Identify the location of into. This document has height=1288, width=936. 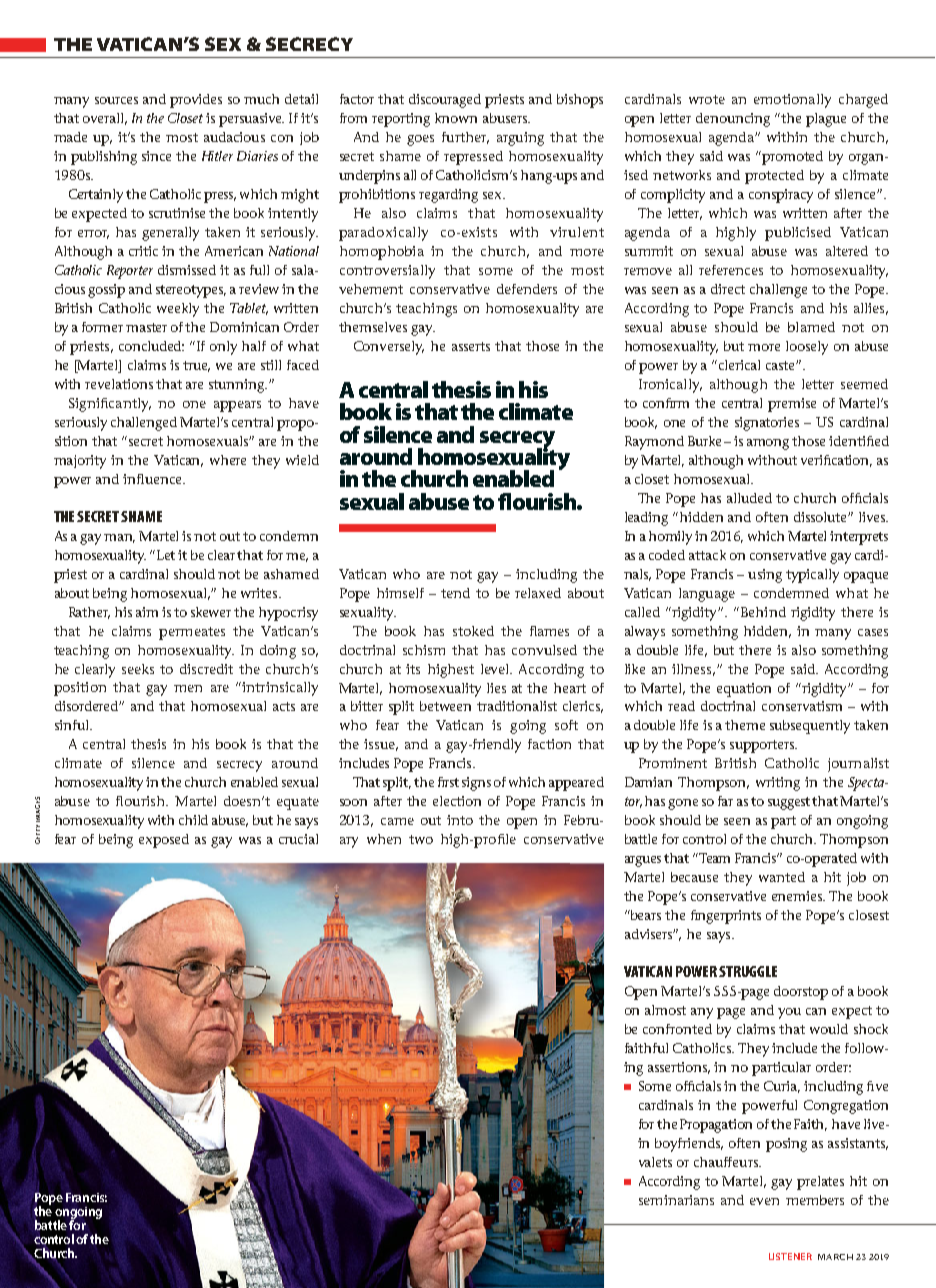
(460, 820).
